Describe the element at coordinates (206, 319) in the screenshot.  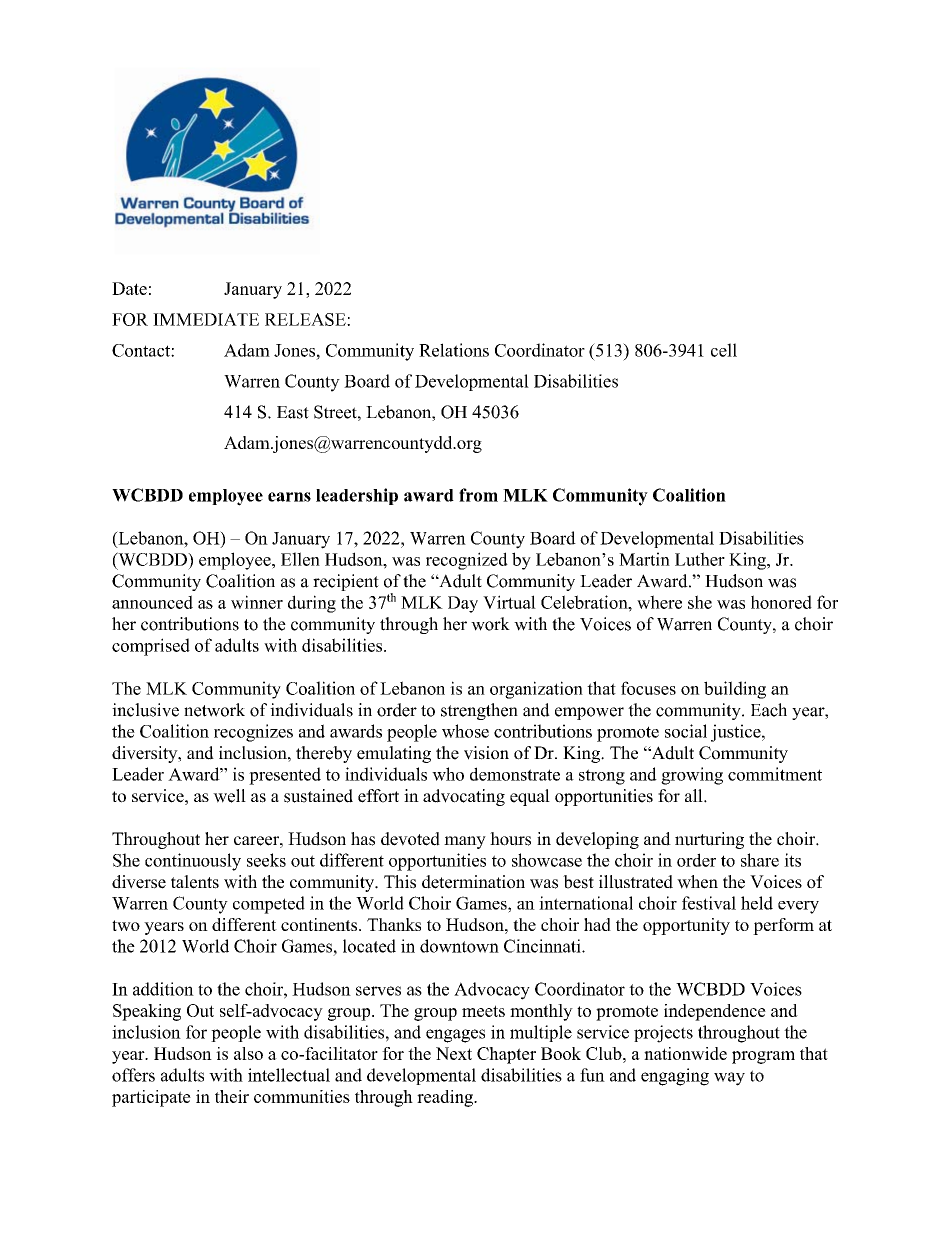
I see `IMMEDIATE` at that location.
